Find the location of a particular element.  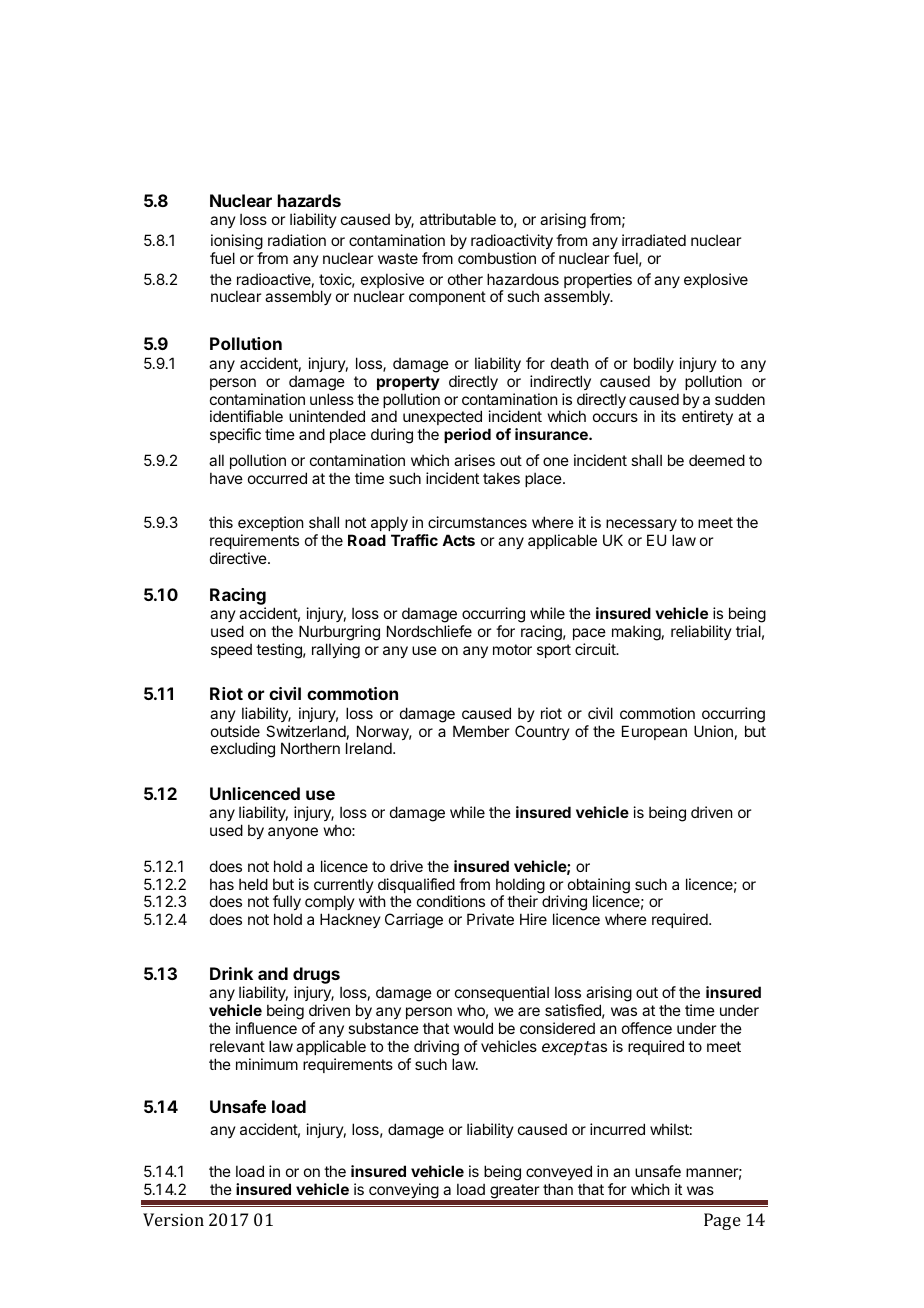

Version is located at coordinates (173, 1219).
